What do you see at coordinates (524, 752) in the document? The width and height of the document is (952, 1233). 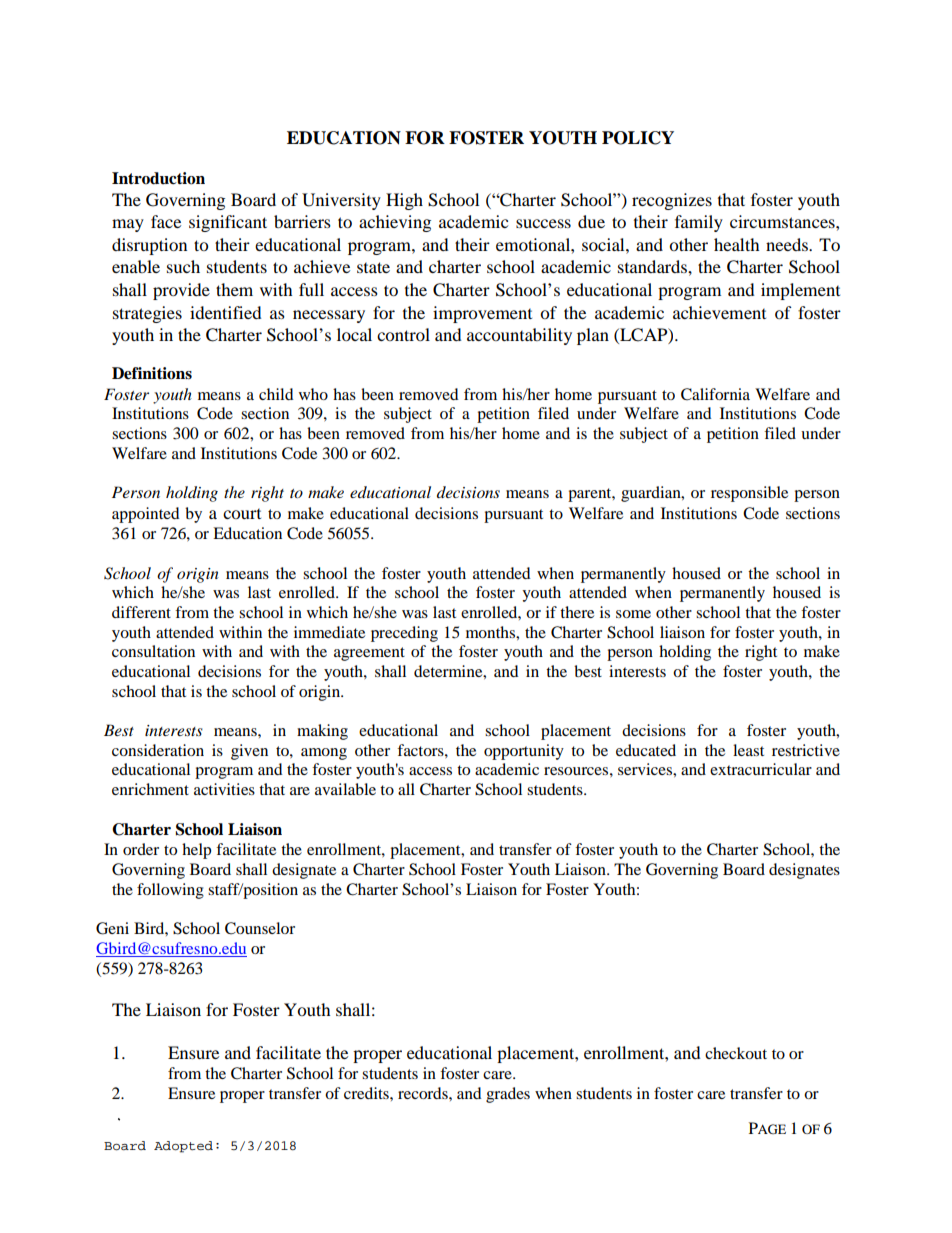 I see `opportunity` at bounding box center [524, 752].
